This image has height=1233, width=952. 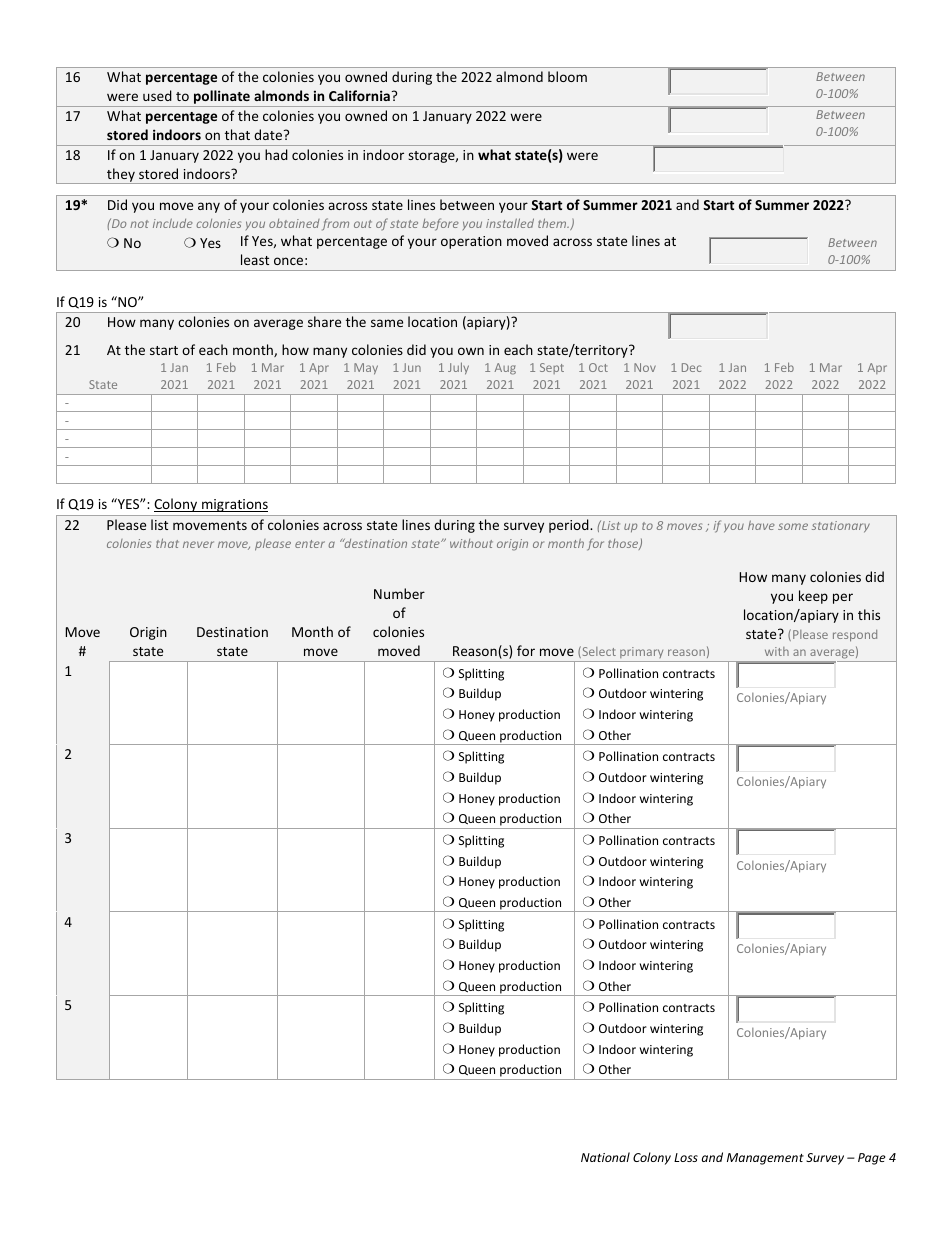 What do you see at coordinates (686, 1157) in the image?
I see `Loss` at bounding box center [686, 1157].
